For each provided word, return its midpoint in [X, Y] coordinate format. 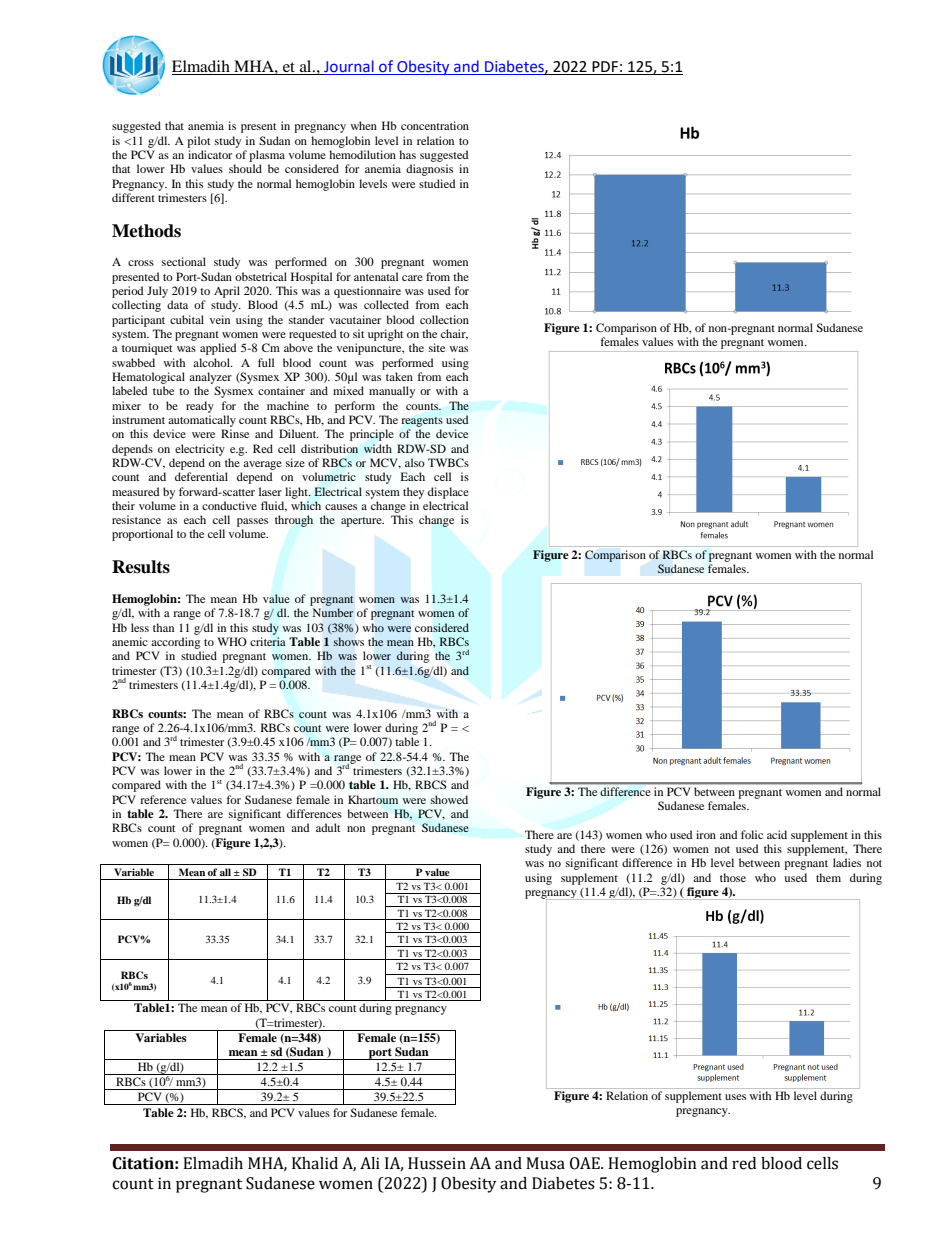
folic [752, 834]
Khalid [315, 1163]
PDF [605, 68]
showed [449, 799]
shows [349, 641]
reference [163, 799]
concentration [435, 125]
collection [444, 319]
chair [454, 334]
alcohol [212, 362]
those [733, 877]
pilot [199, 142]
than [163, 627]
